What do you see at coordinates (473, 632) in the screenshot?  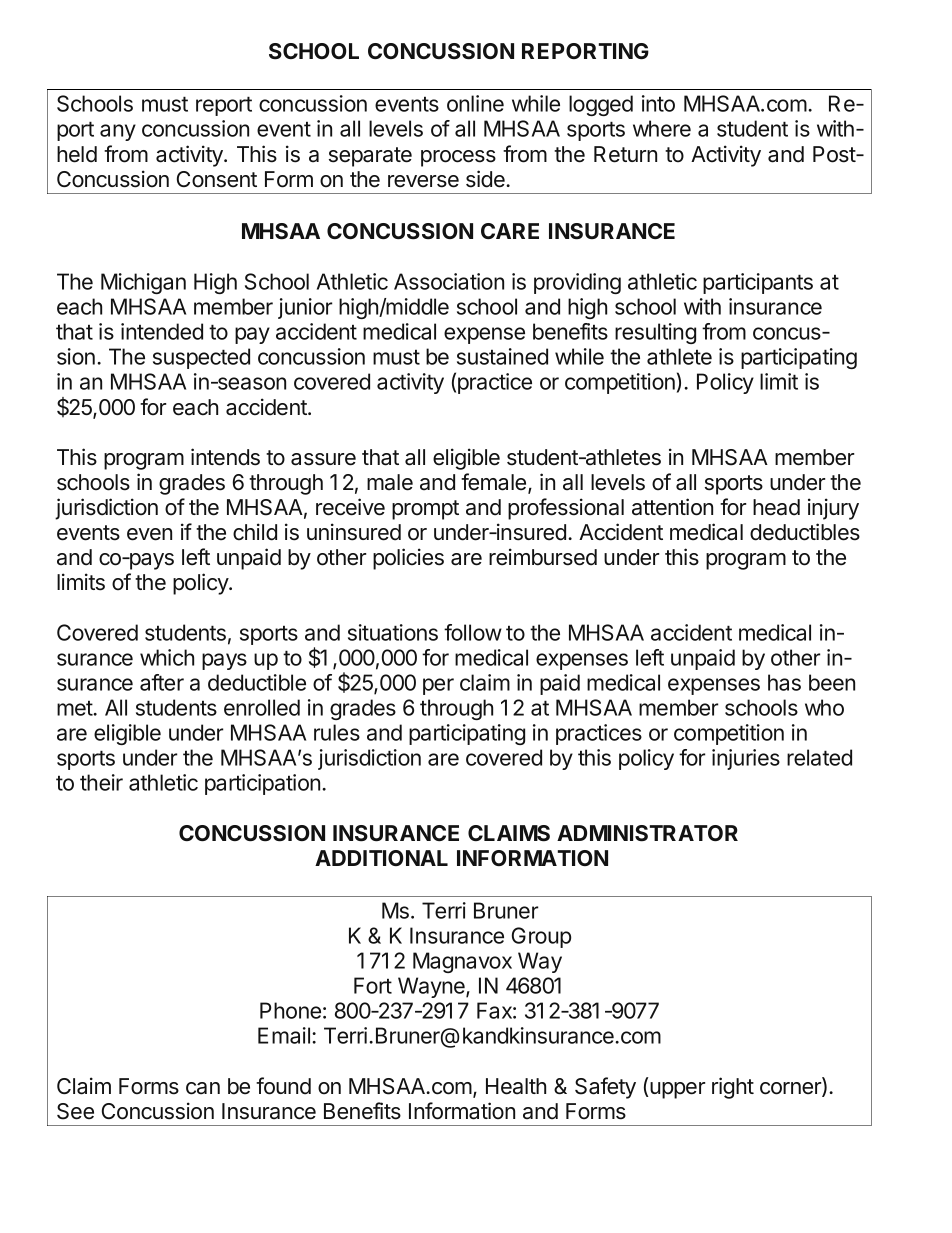 I see `follow` at bounding box center [473, 632].
